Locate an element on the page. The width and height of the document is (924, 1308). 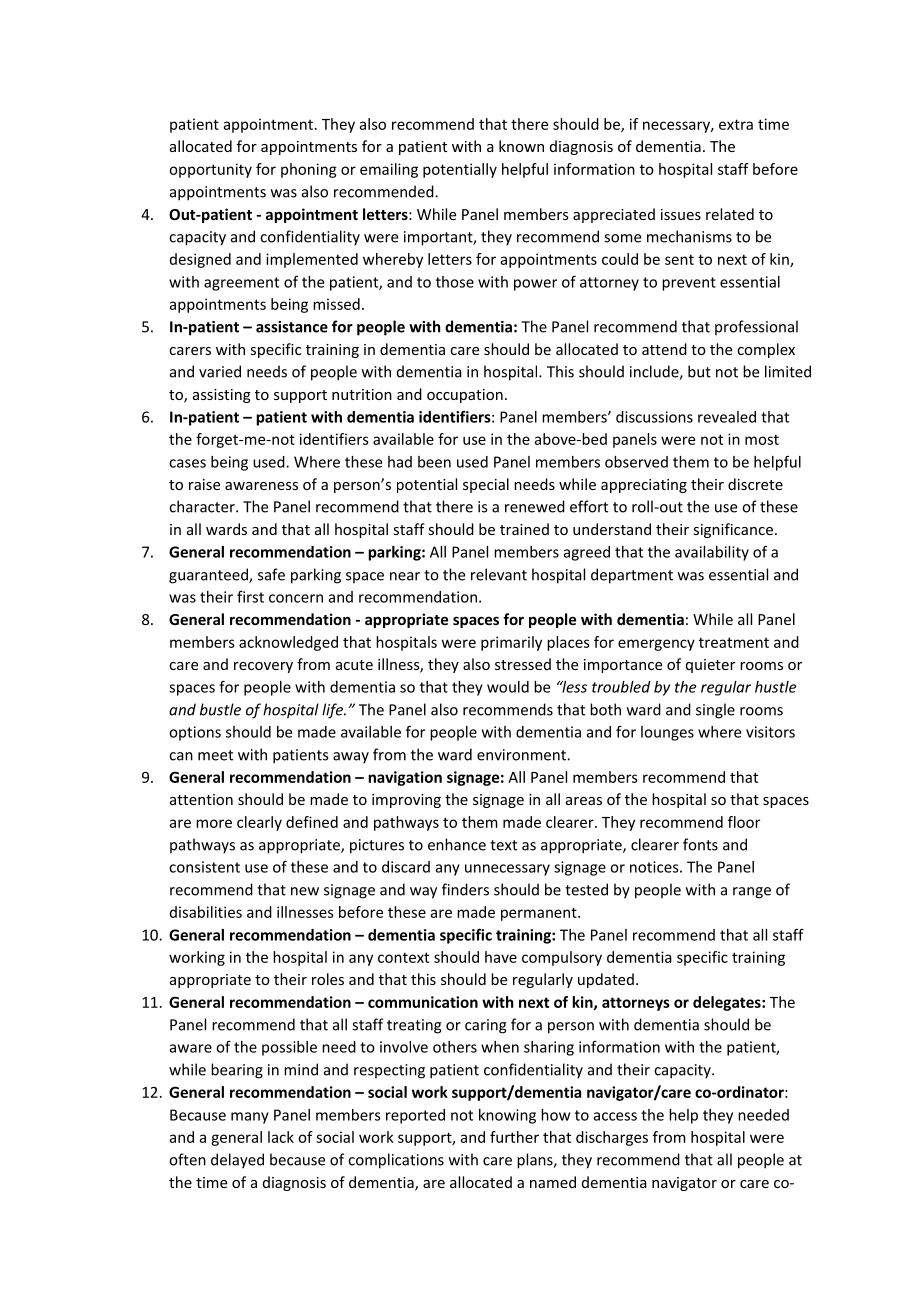
delayed is located at coordinates (237, 1161).
